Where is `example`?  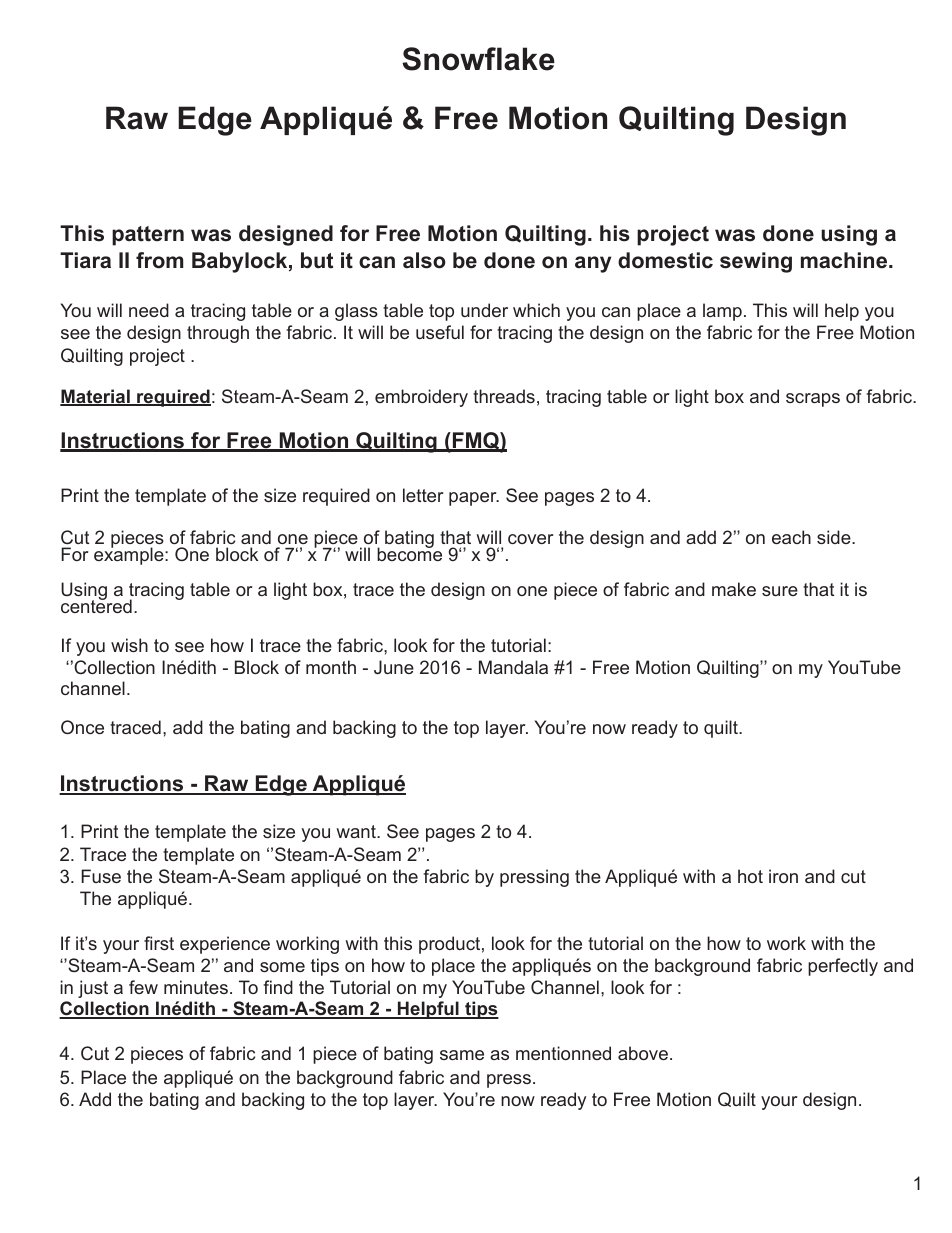 example is located at coordinates (130, 555).
